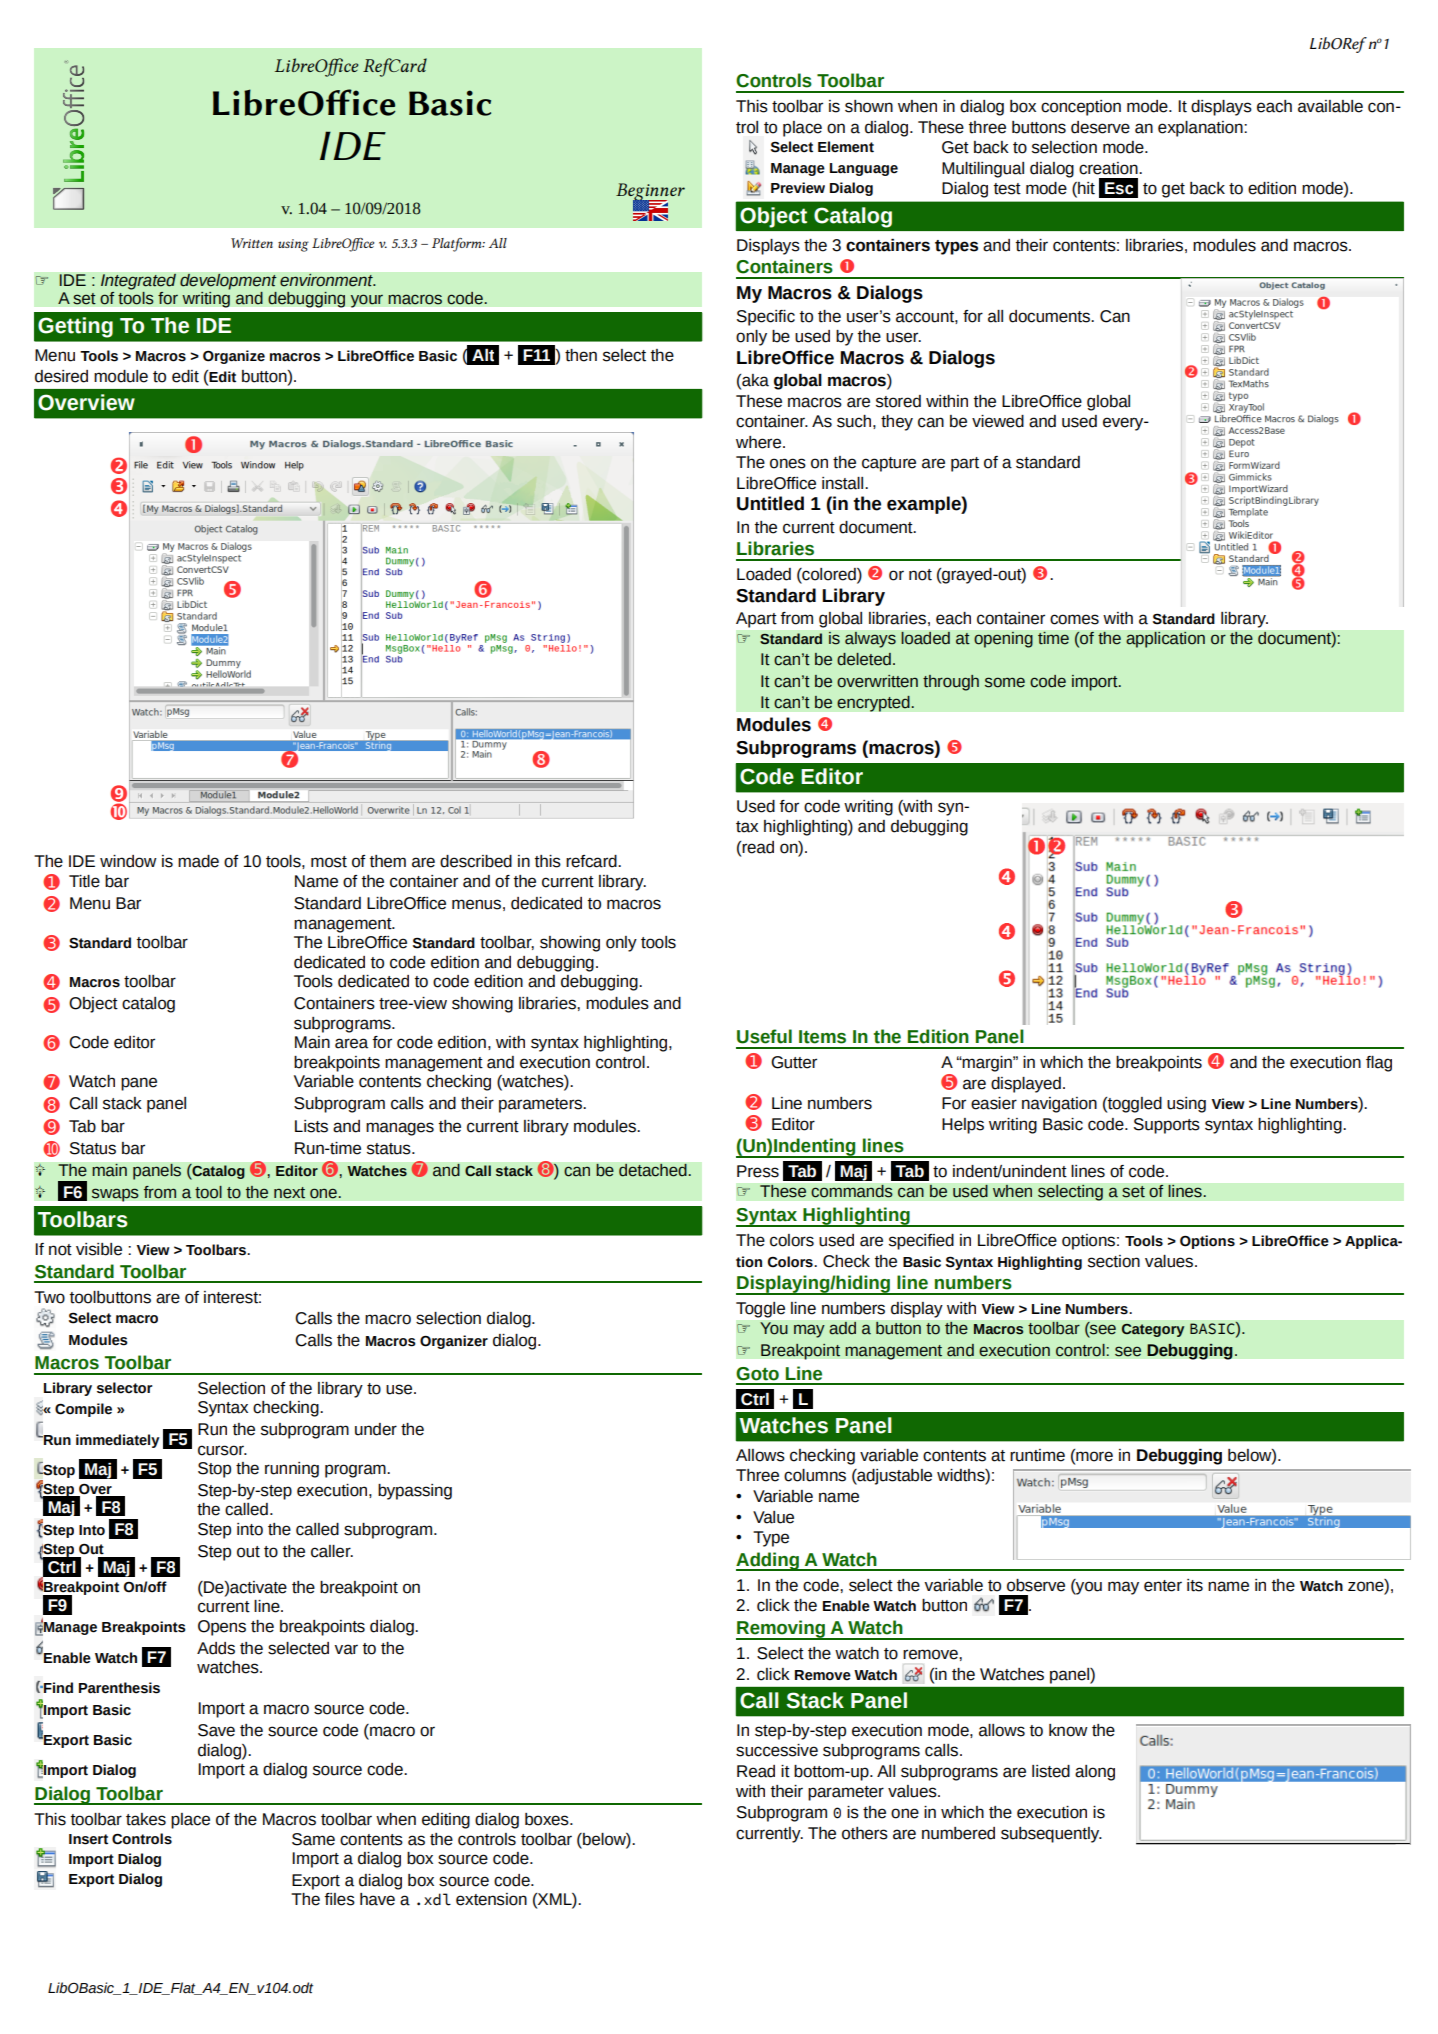  I want to click on cursor, so click(222, 1450).
